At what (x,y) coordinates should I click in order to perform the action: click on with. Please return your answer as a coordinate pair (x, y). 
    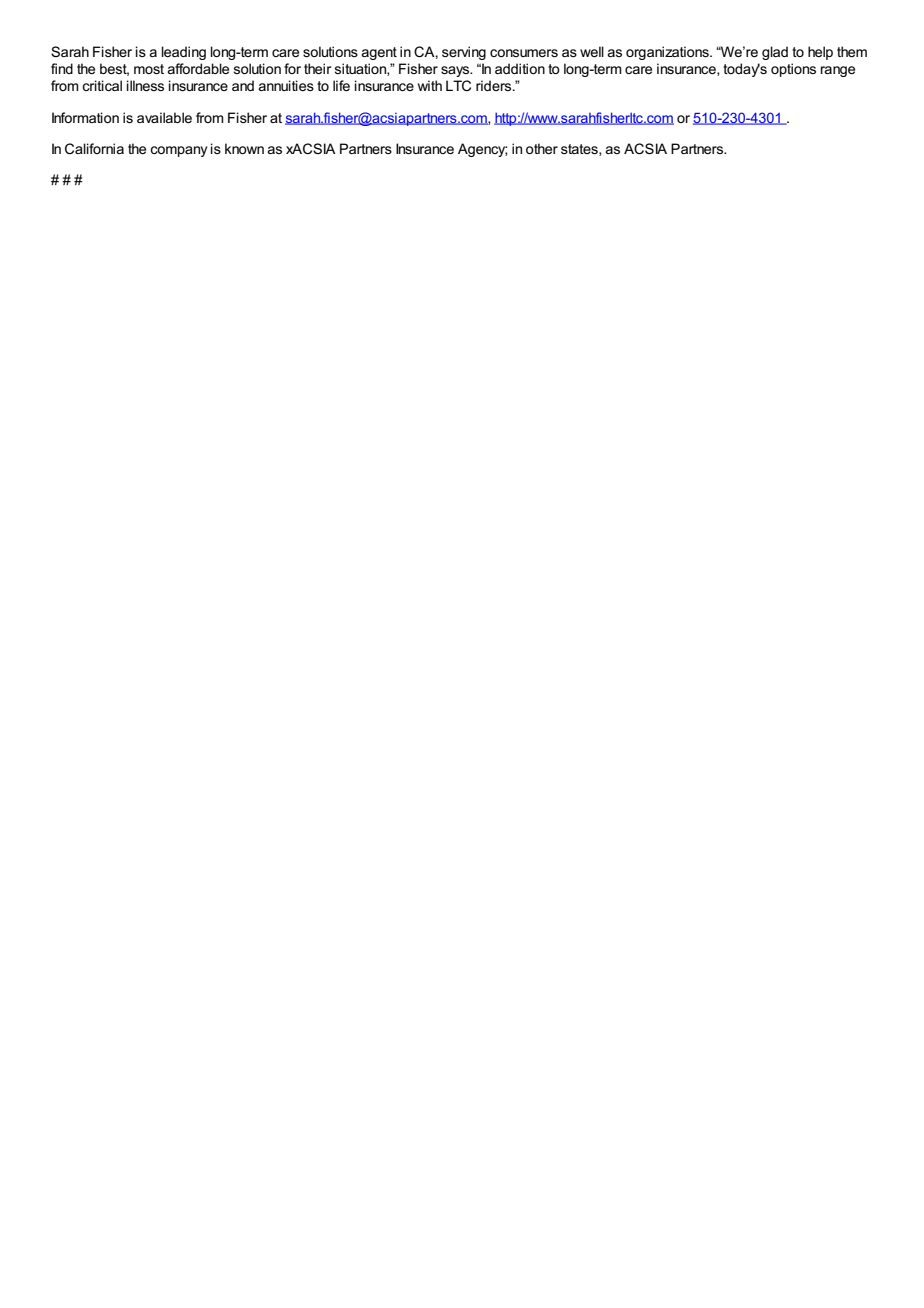
    Looking at the image, I should click on (430, 85).
